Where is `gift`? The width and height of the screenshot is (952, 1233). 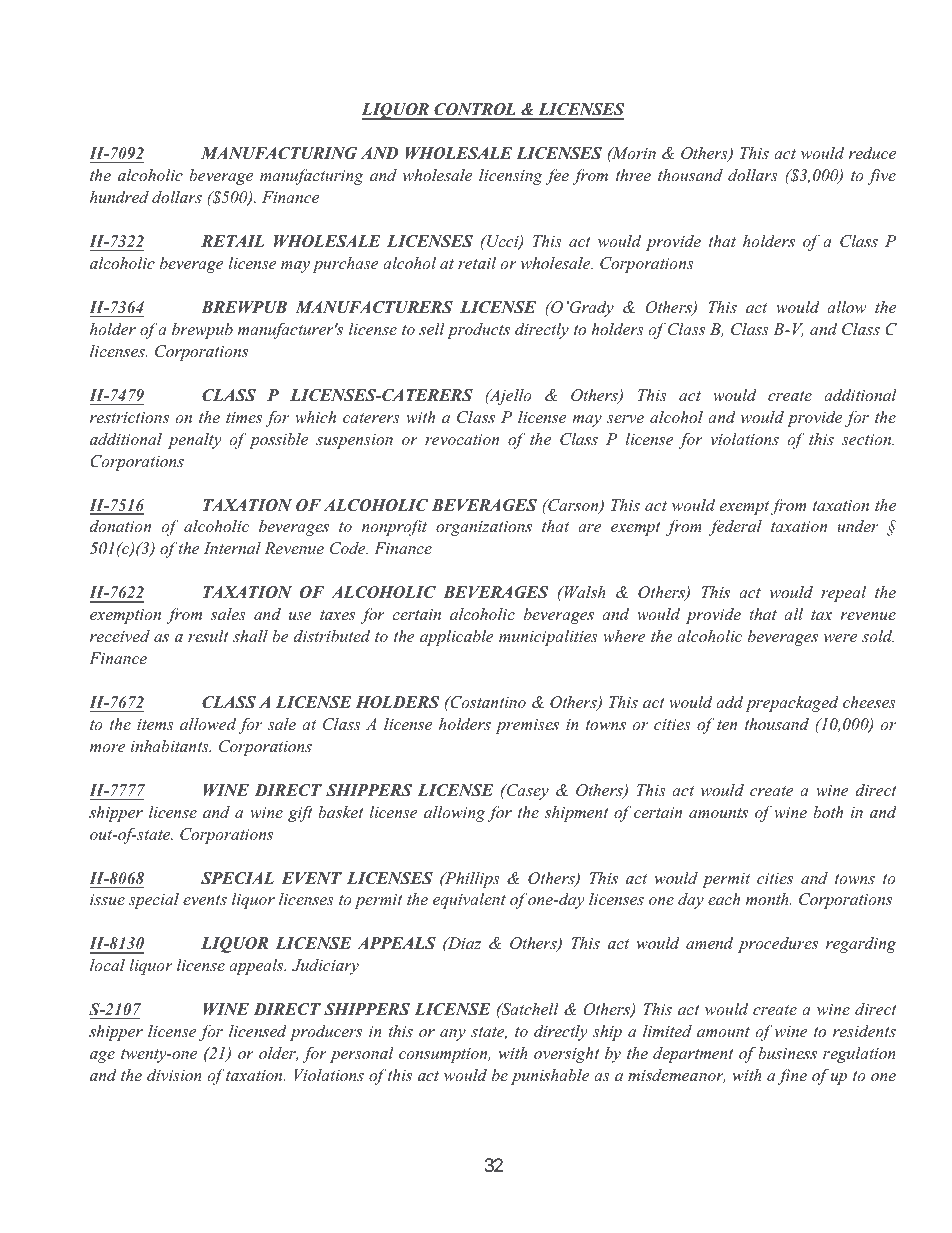
gift is located at coordinates (300, 814).
